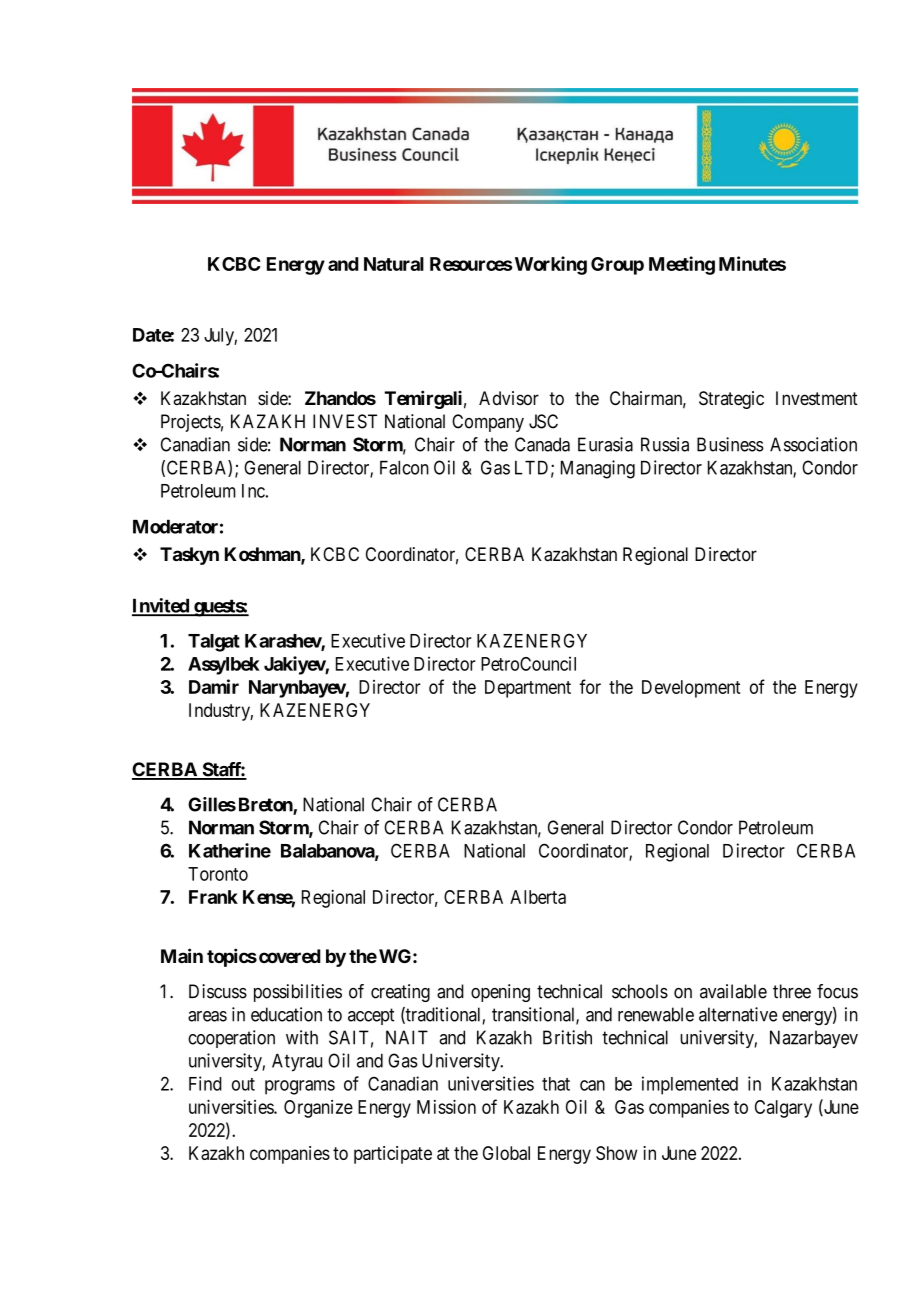  I want to click on Damir, so click(214, 686).
